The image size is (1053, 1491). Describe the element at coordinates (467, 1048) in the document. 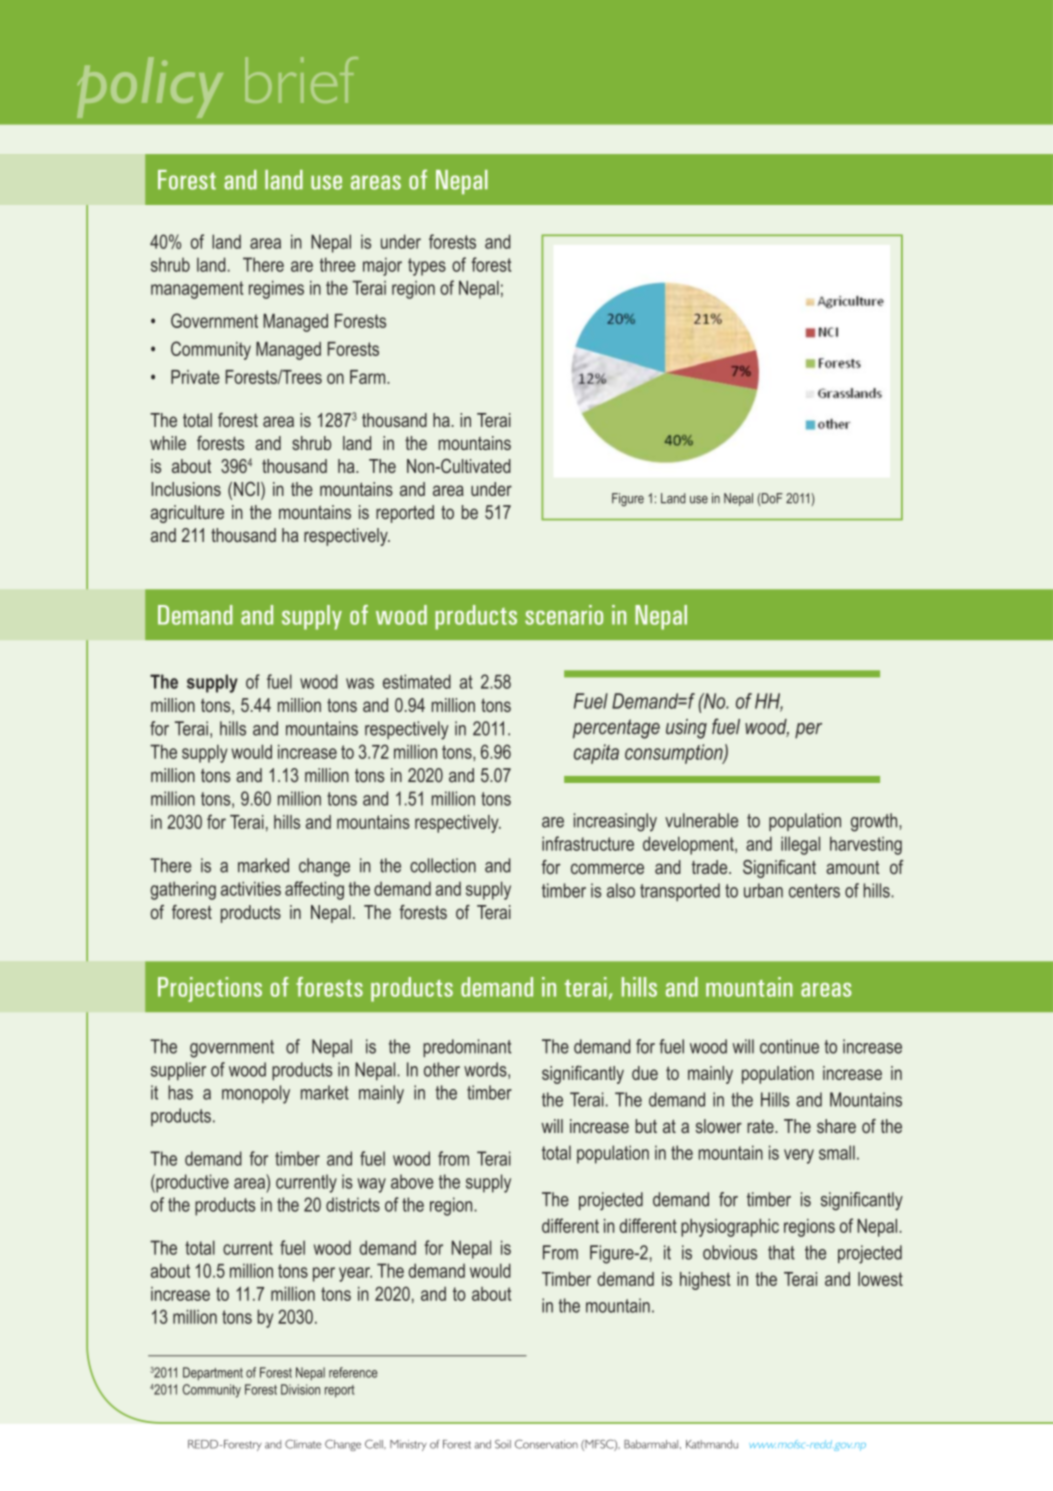

I see `predominant` at that location.
